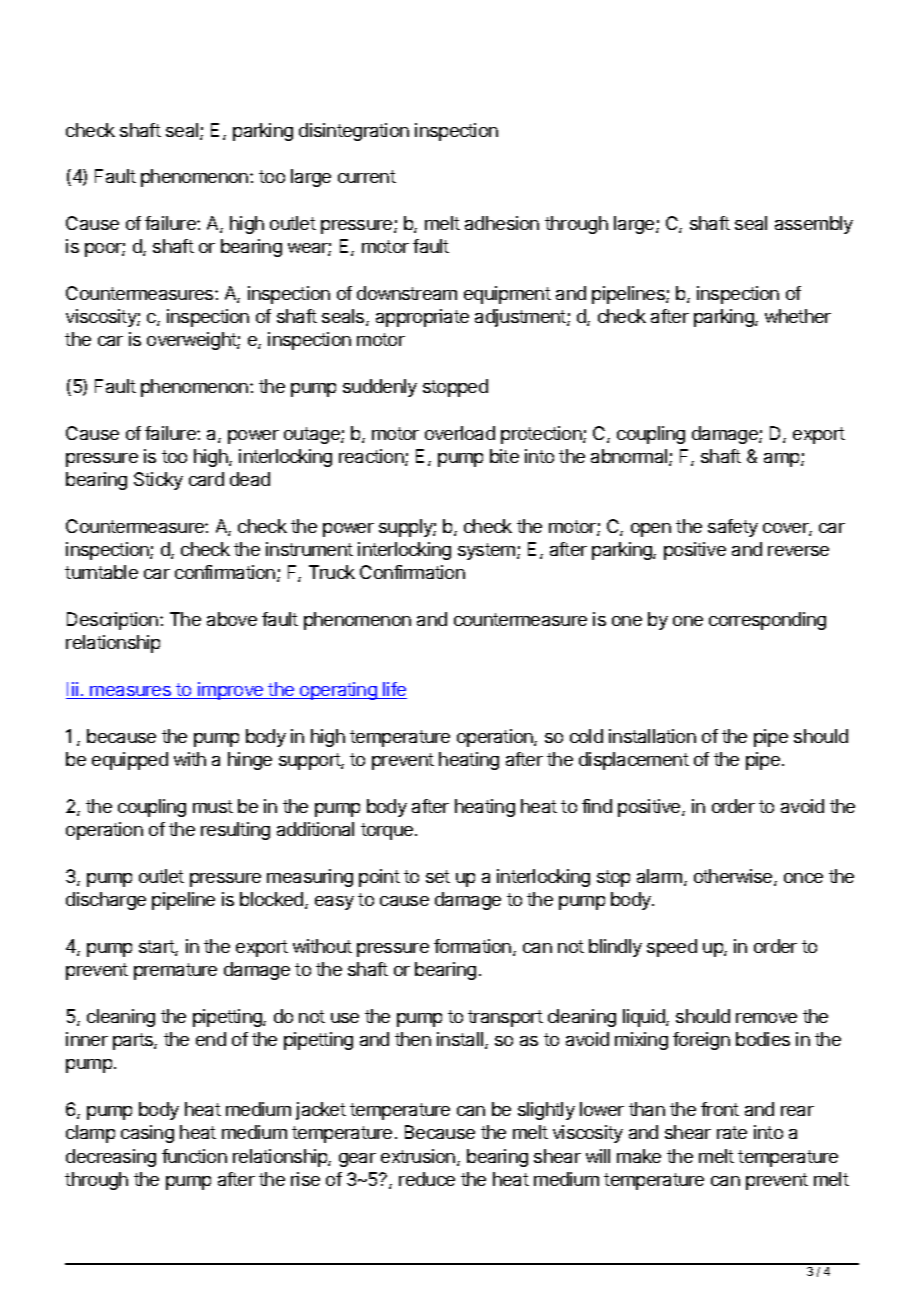  Describe the element at coordinates (147, 1134) in the screenshot. I see `casing` at that location.
